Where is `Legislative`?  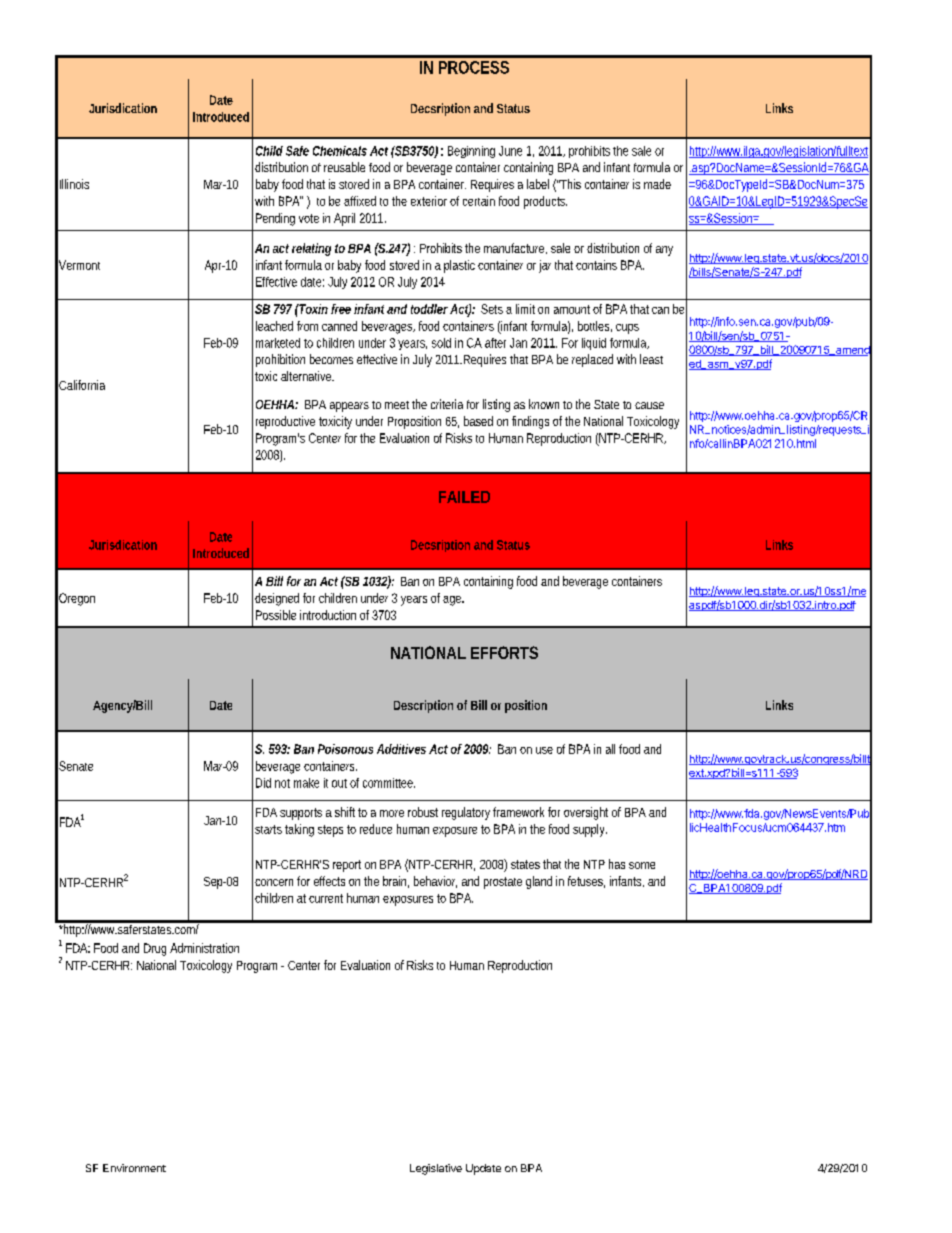 Legislative is located at coordinates (436, 1169).
